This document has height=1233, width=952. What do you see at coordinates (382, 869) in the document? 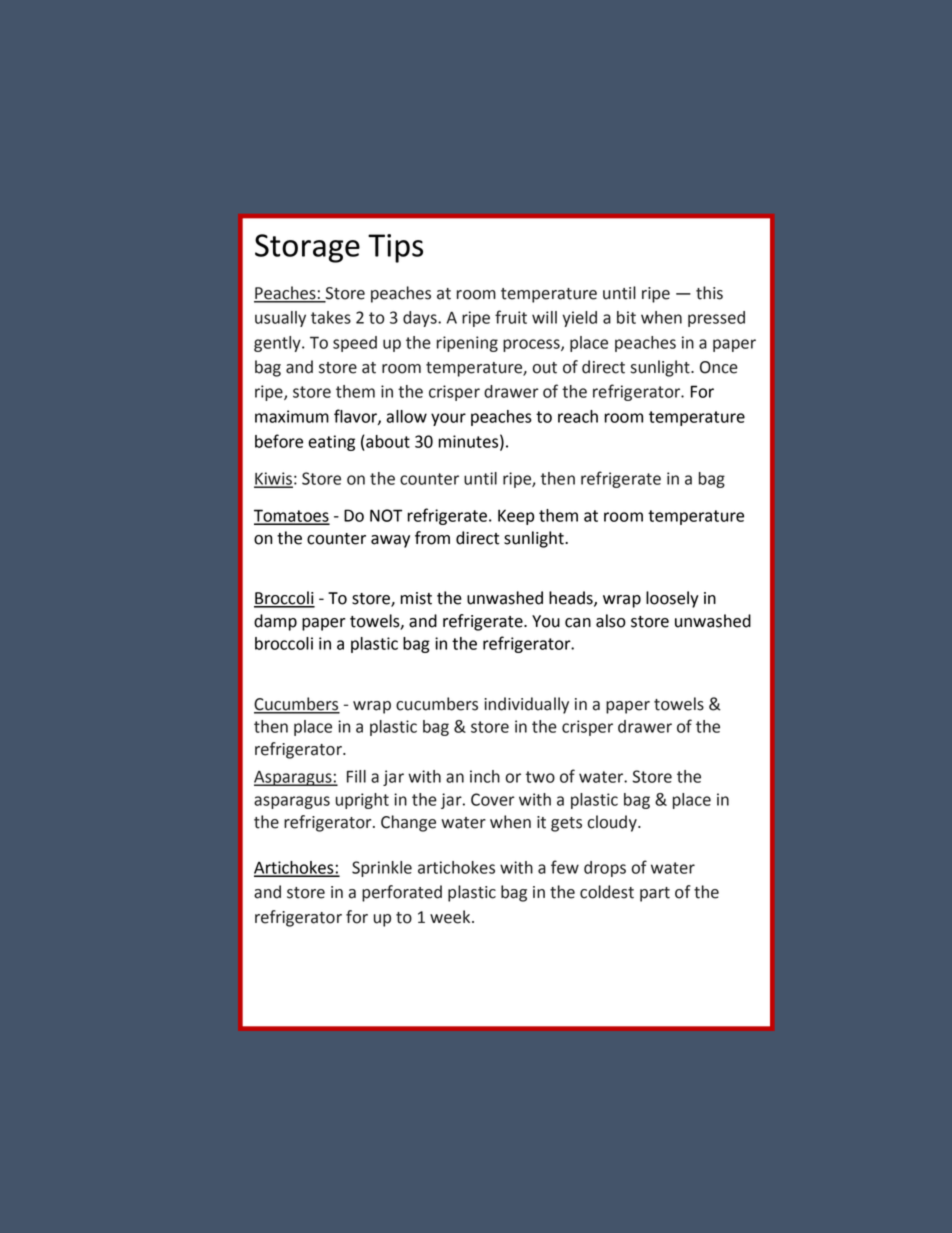
I see `Sprinkle` at bounding box center [382, 869].
